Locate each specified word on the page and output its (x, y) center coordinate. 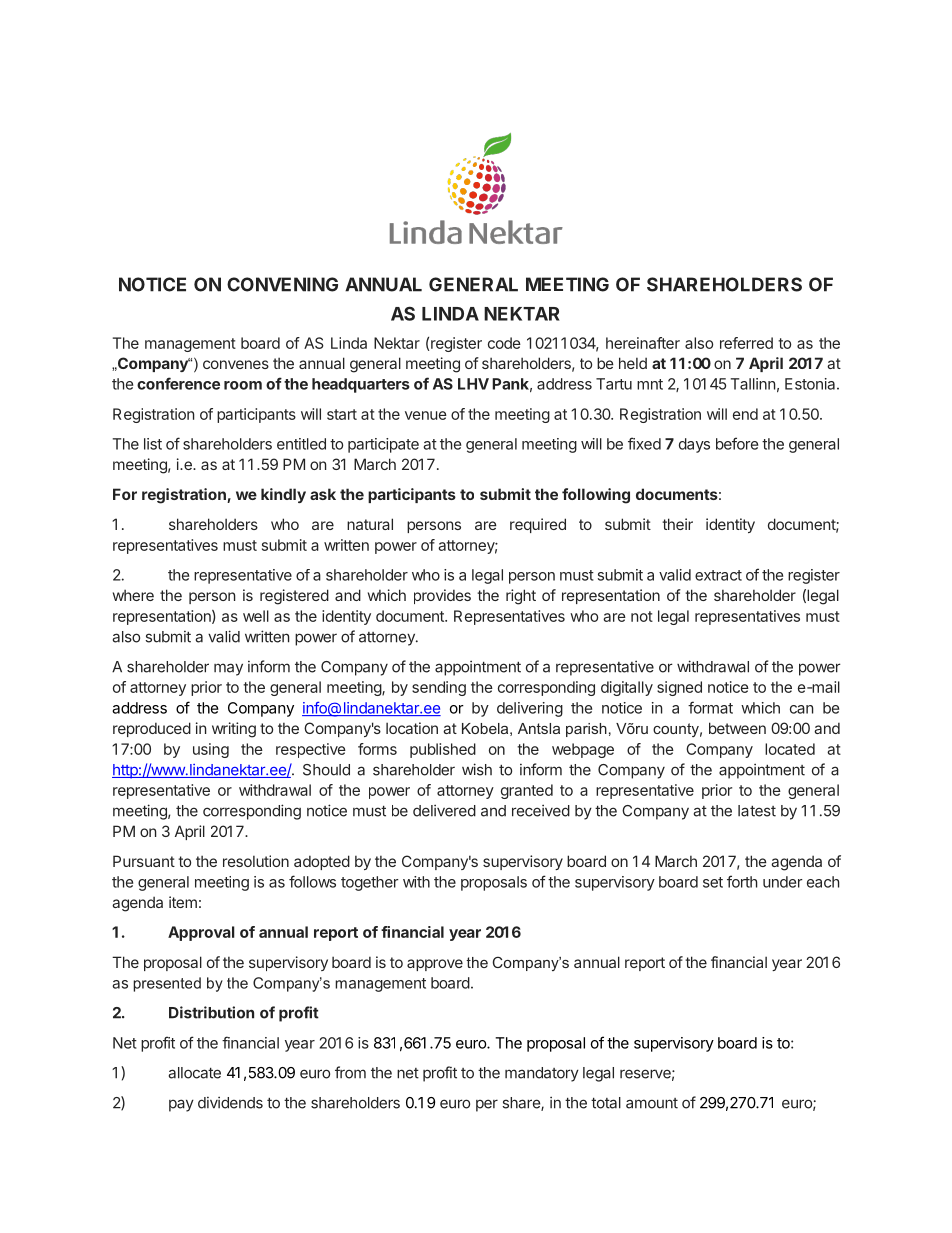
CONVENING (282, 284)
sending (439, 688)
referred (746, 343)
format (710, 707)
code (504, 343)
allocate (194, 1073)
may (228, 669)
